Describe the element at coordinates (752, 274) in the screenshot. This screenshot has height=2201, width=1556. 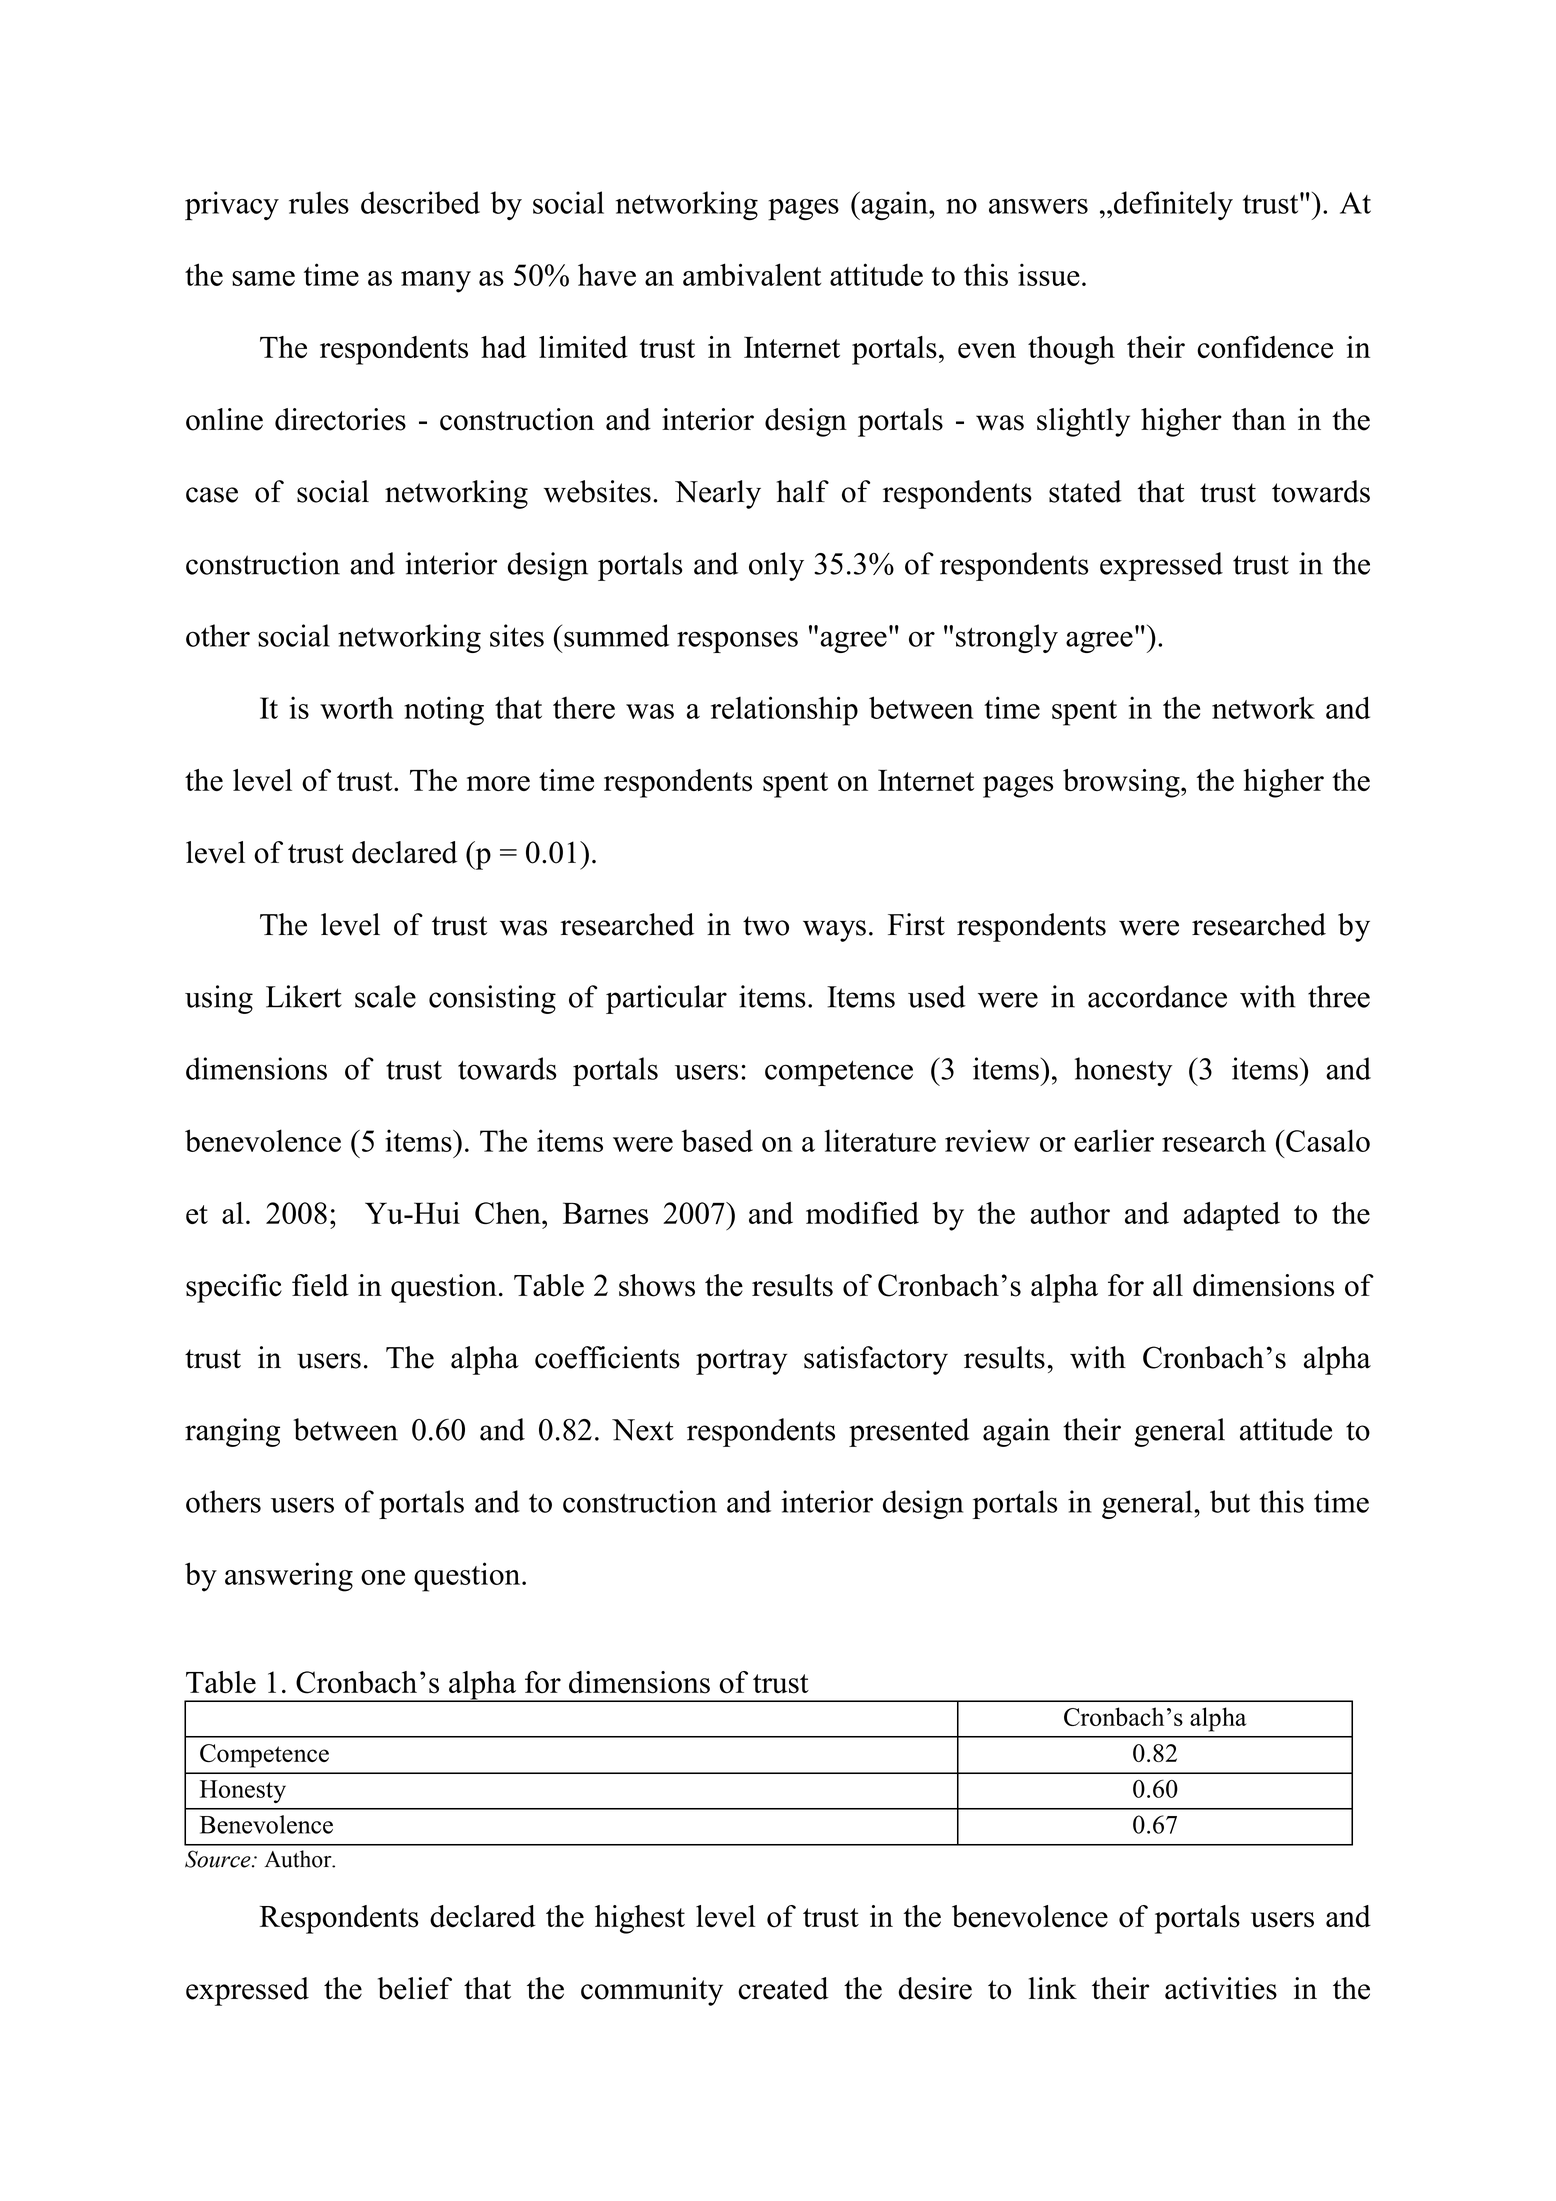
I see `ambivalent` at that location.
